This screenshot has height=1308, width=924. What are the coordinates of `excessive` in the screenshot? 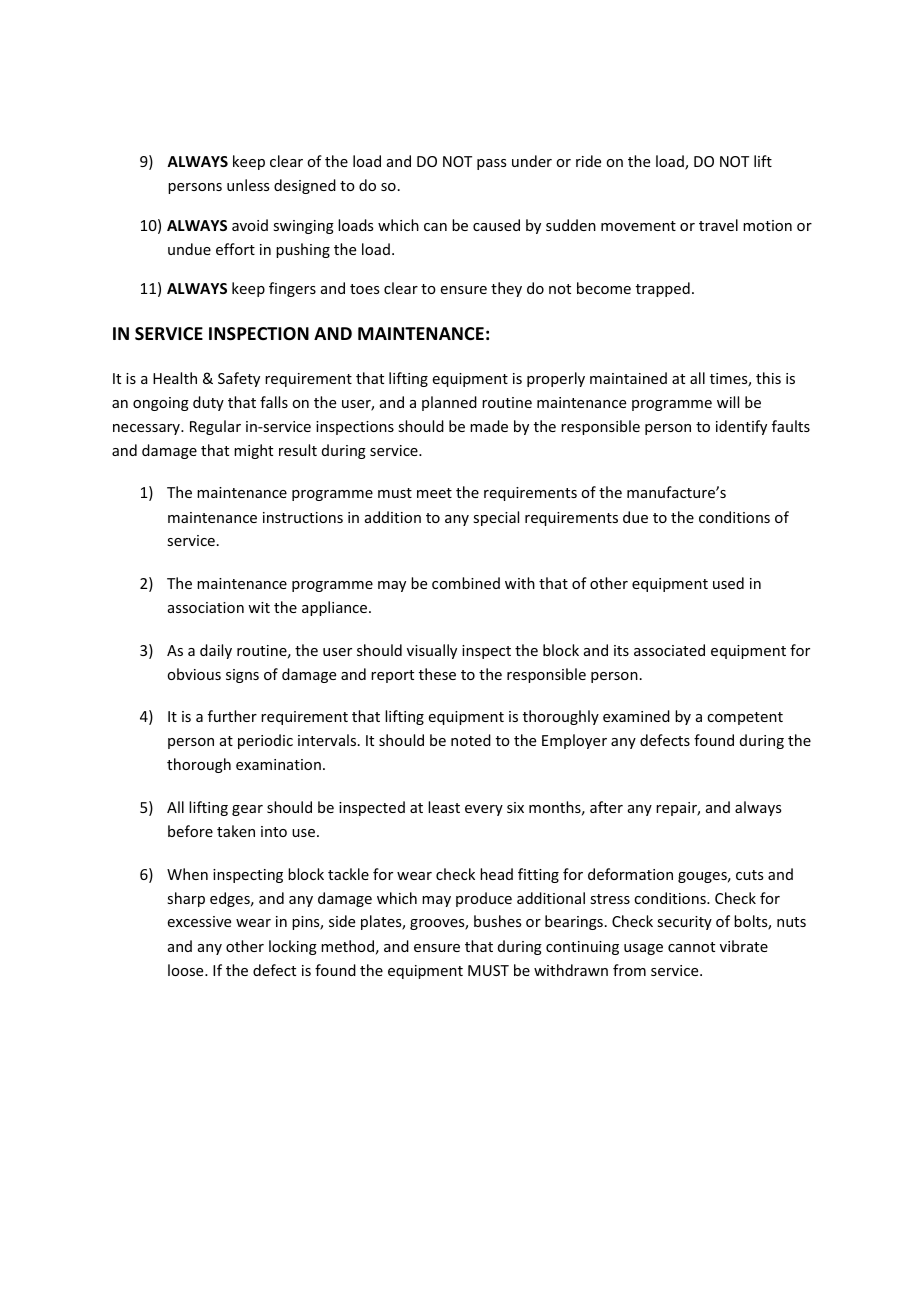 It's located at (199, 921).
